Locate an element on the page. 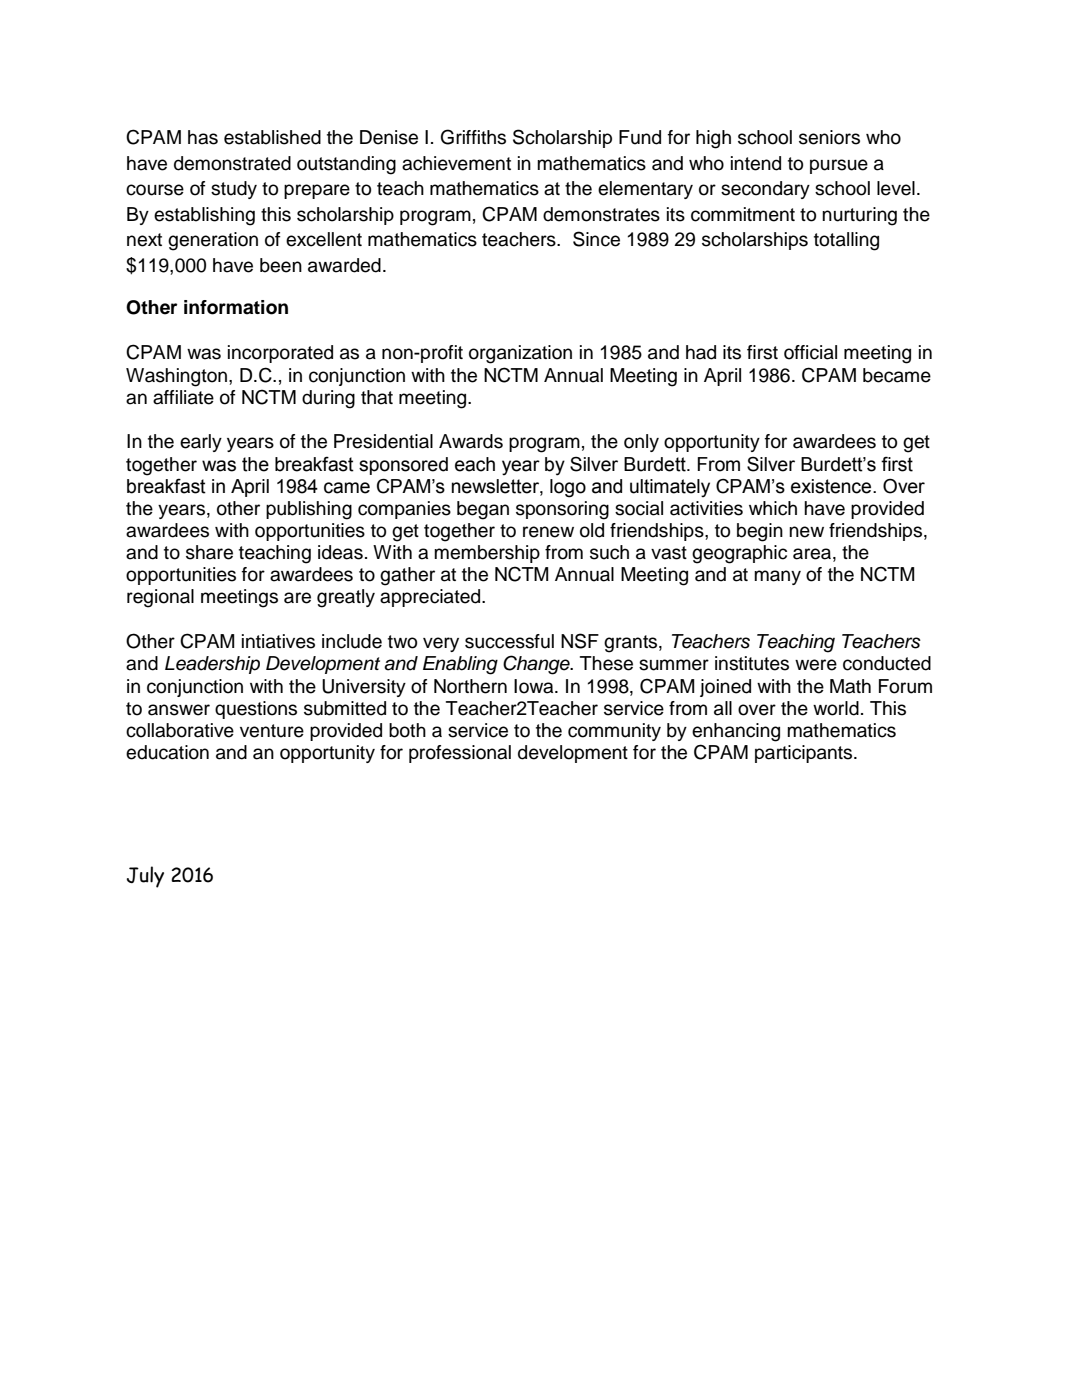 This document has height=1388, width=1073. information is located at coordinates (236, 307).
